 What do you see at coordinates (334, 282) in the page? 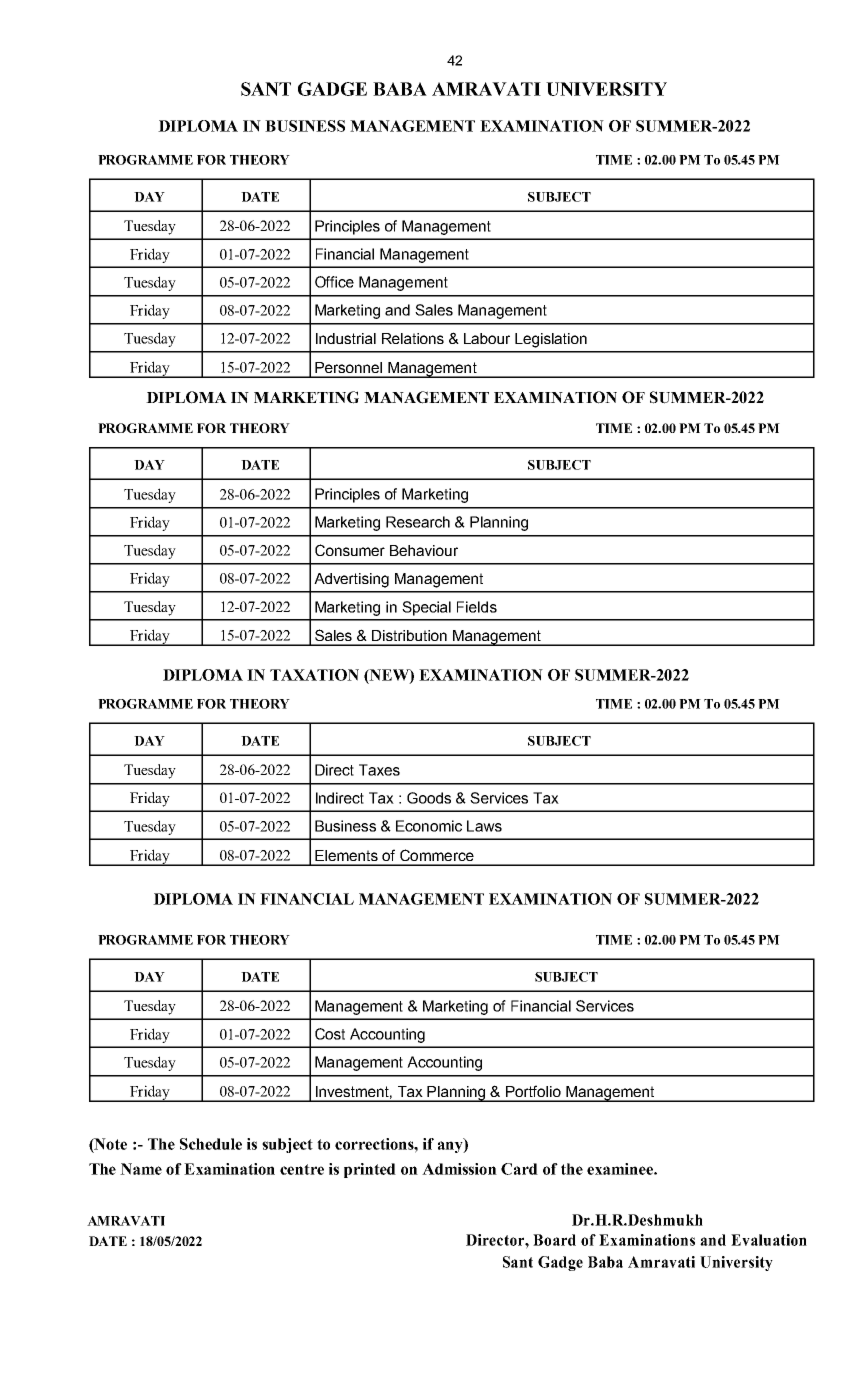
I see `Office` at bounding box center [334, 282].
